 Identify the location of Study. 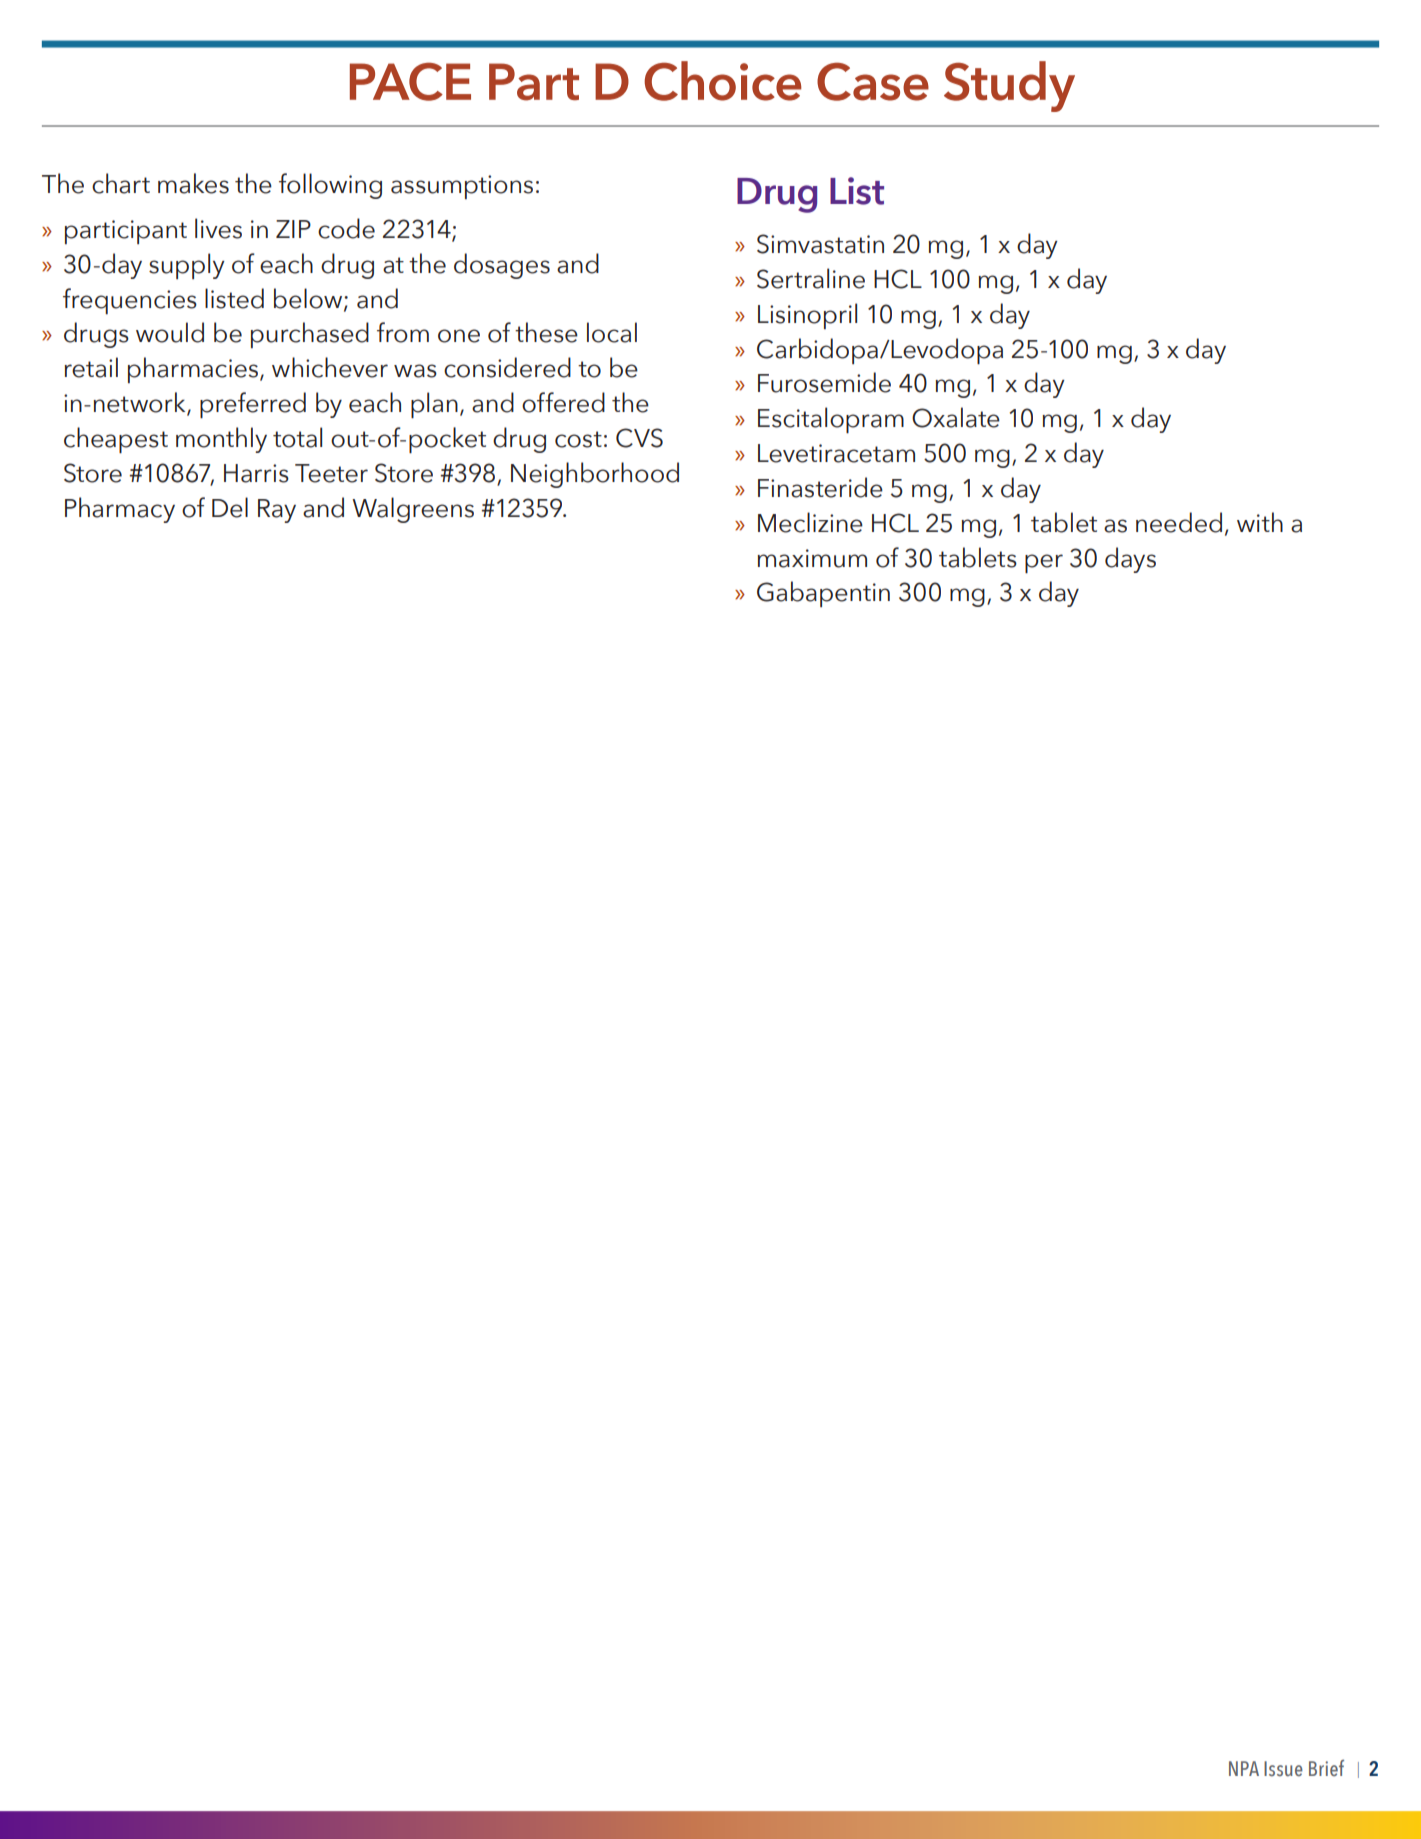
(1009, 86).
